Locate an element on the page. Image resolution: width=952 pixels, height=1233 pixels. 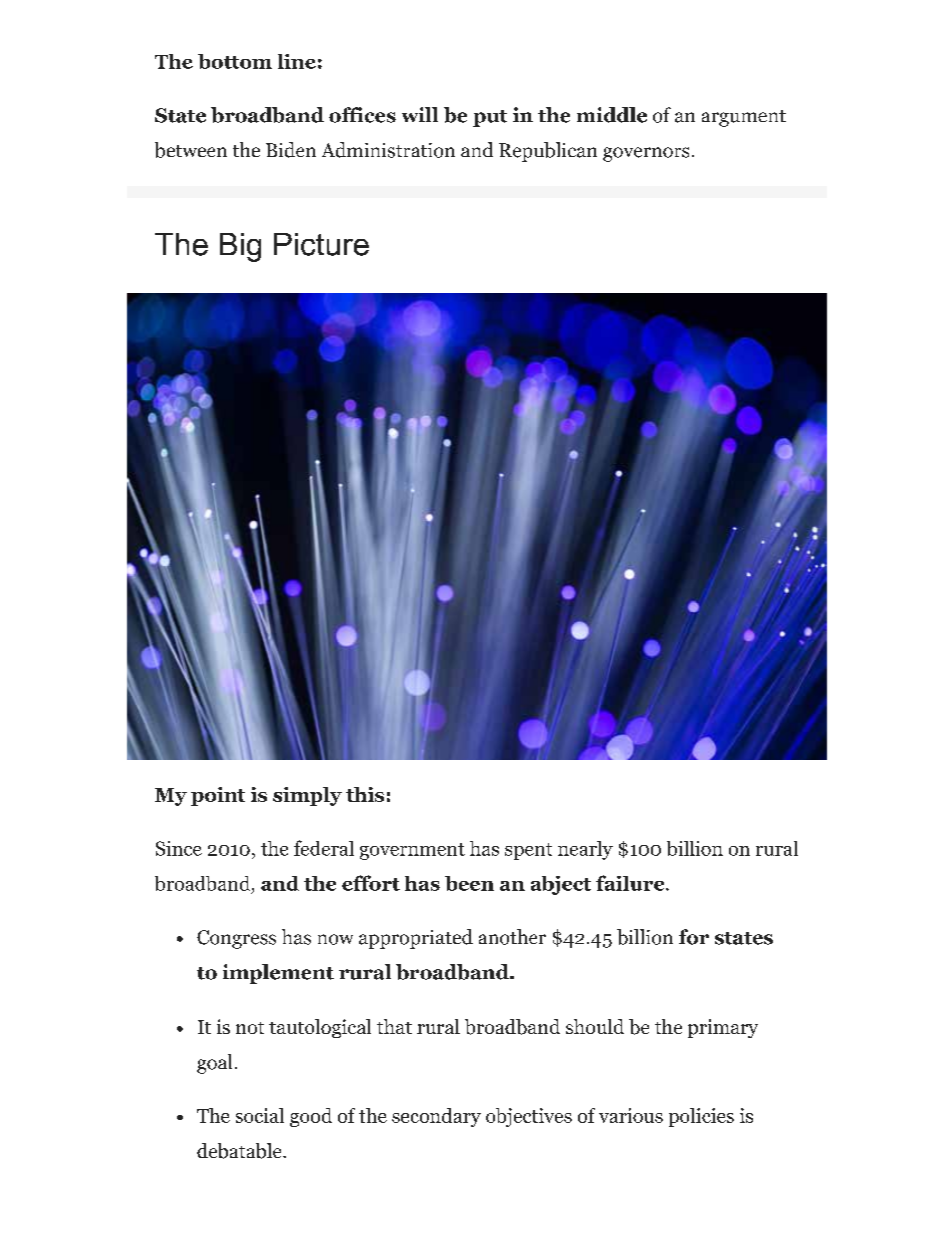
nearly is located at coordinates (585, 850).
